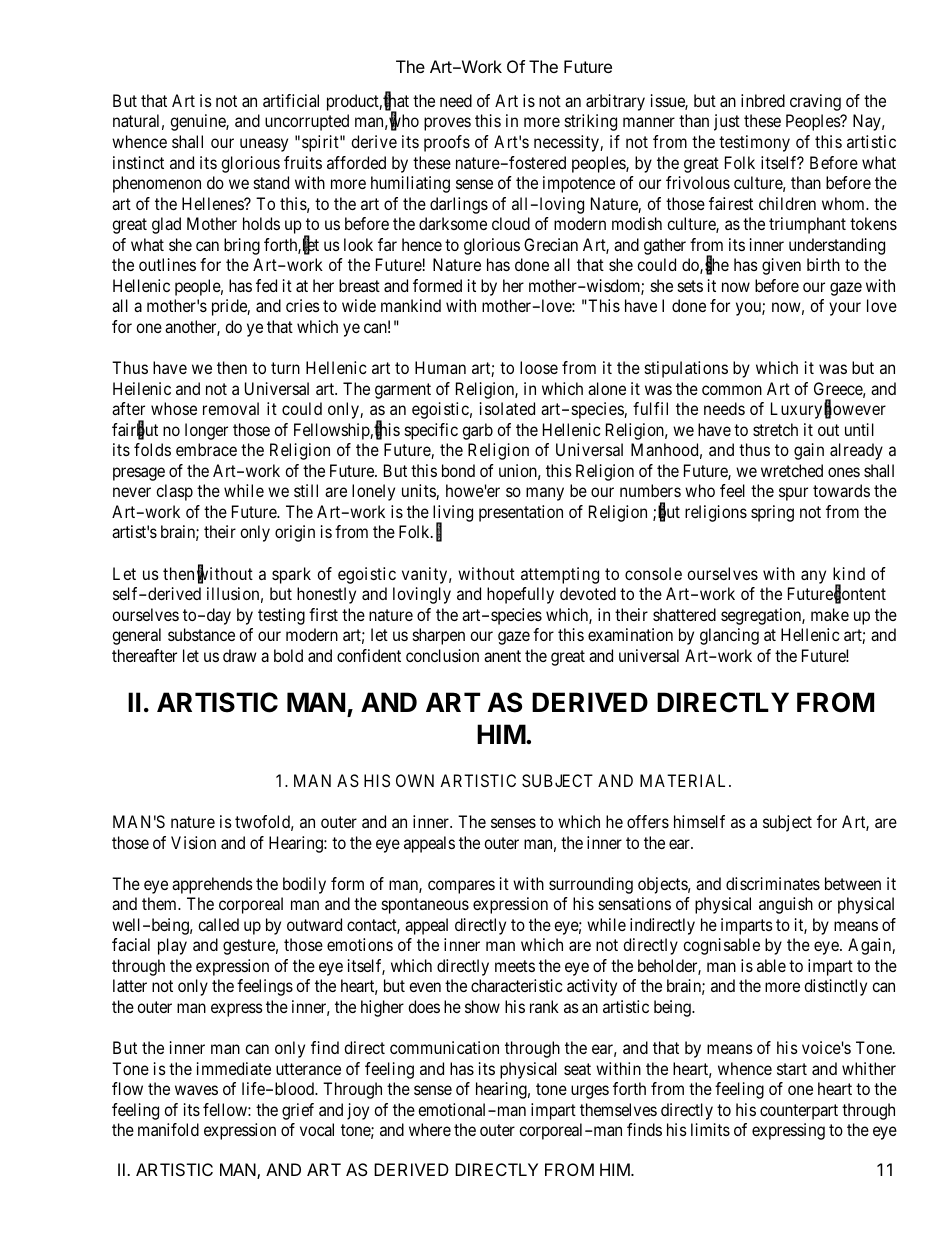 This screenshot has width=952, height=1233. Describe the element at coordinates (264, 145) in the screenshot. I see `uneasy` at that location.
